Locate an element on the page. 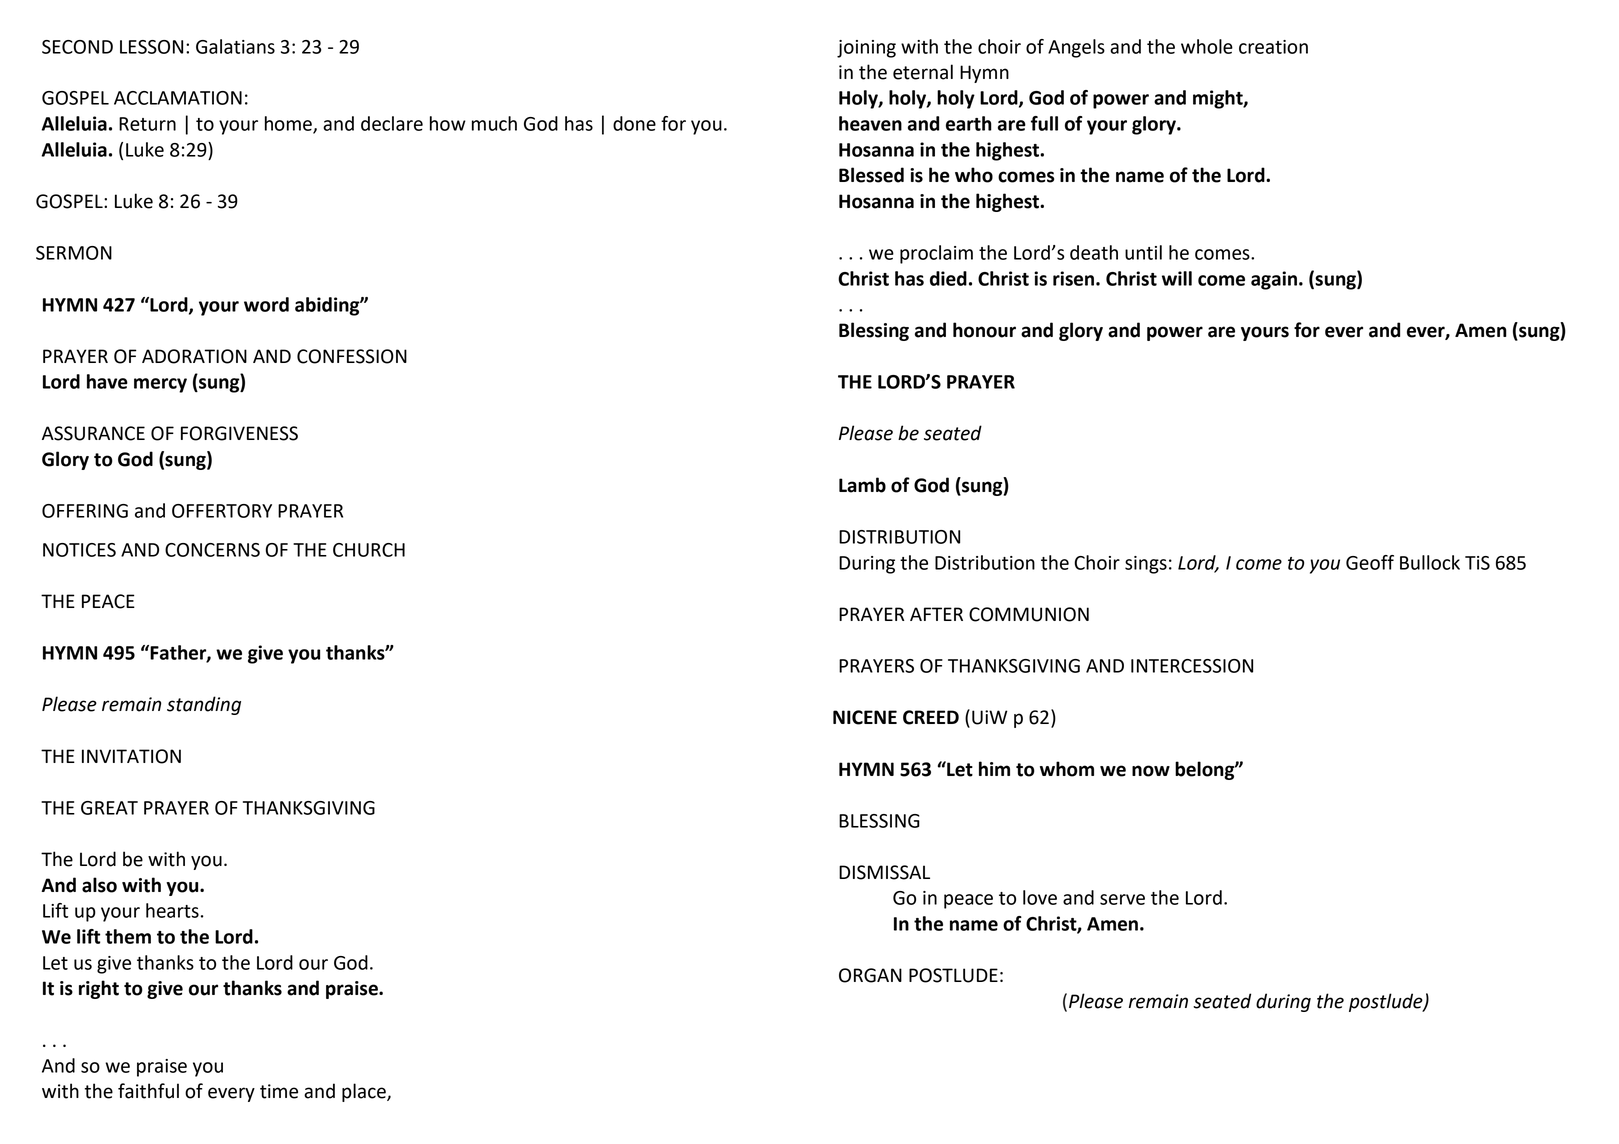 The image size is (1619, 1144). CONCERNS is located at coordinates (212, 550).
